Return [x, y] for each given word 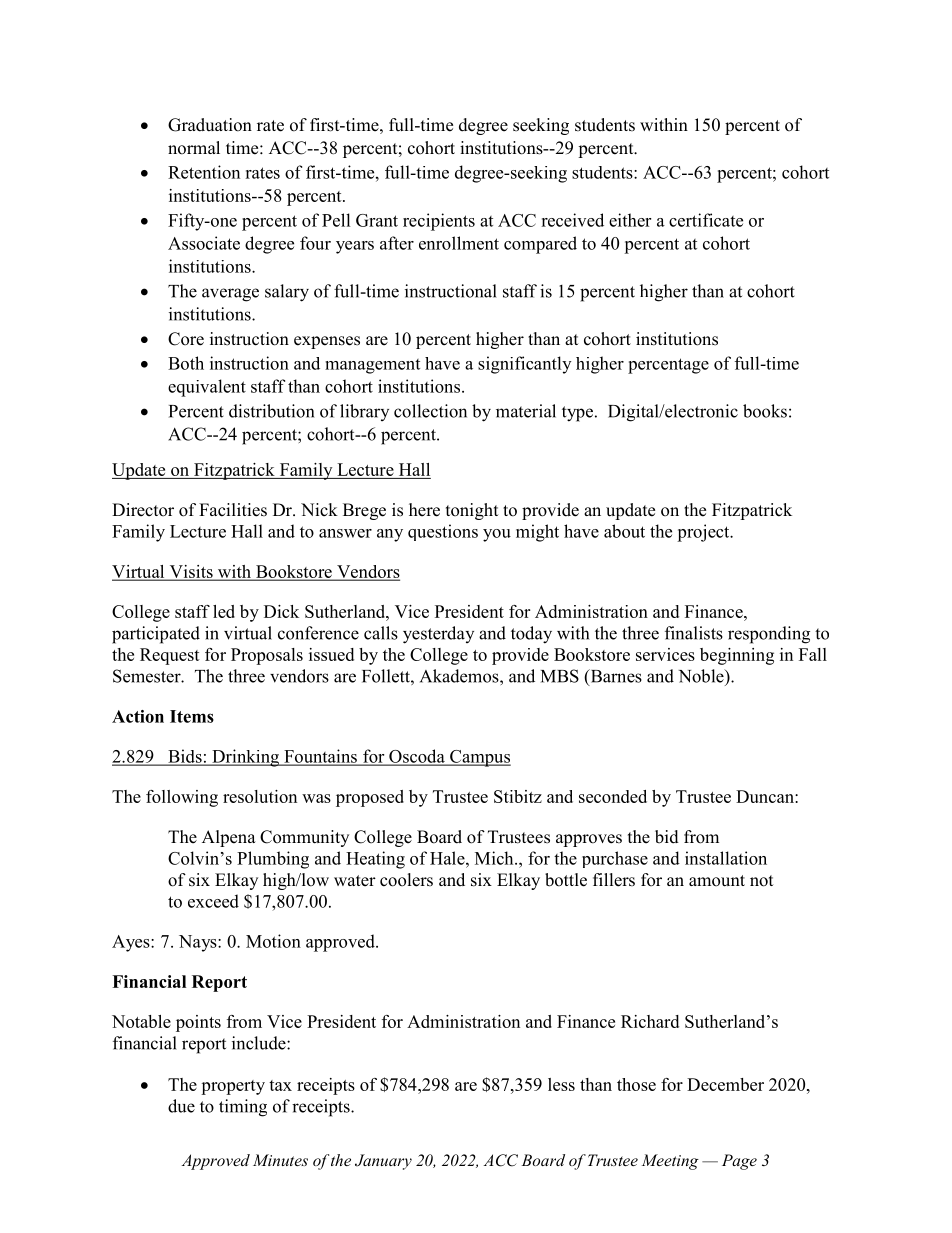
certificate [706, 220]
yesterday [438, 635]
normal [194, 148]
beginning [737, 656]
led [224, 611]
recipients [439, 222]
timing [243, 1108]
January [383, 1162]
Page [739, 1162]
